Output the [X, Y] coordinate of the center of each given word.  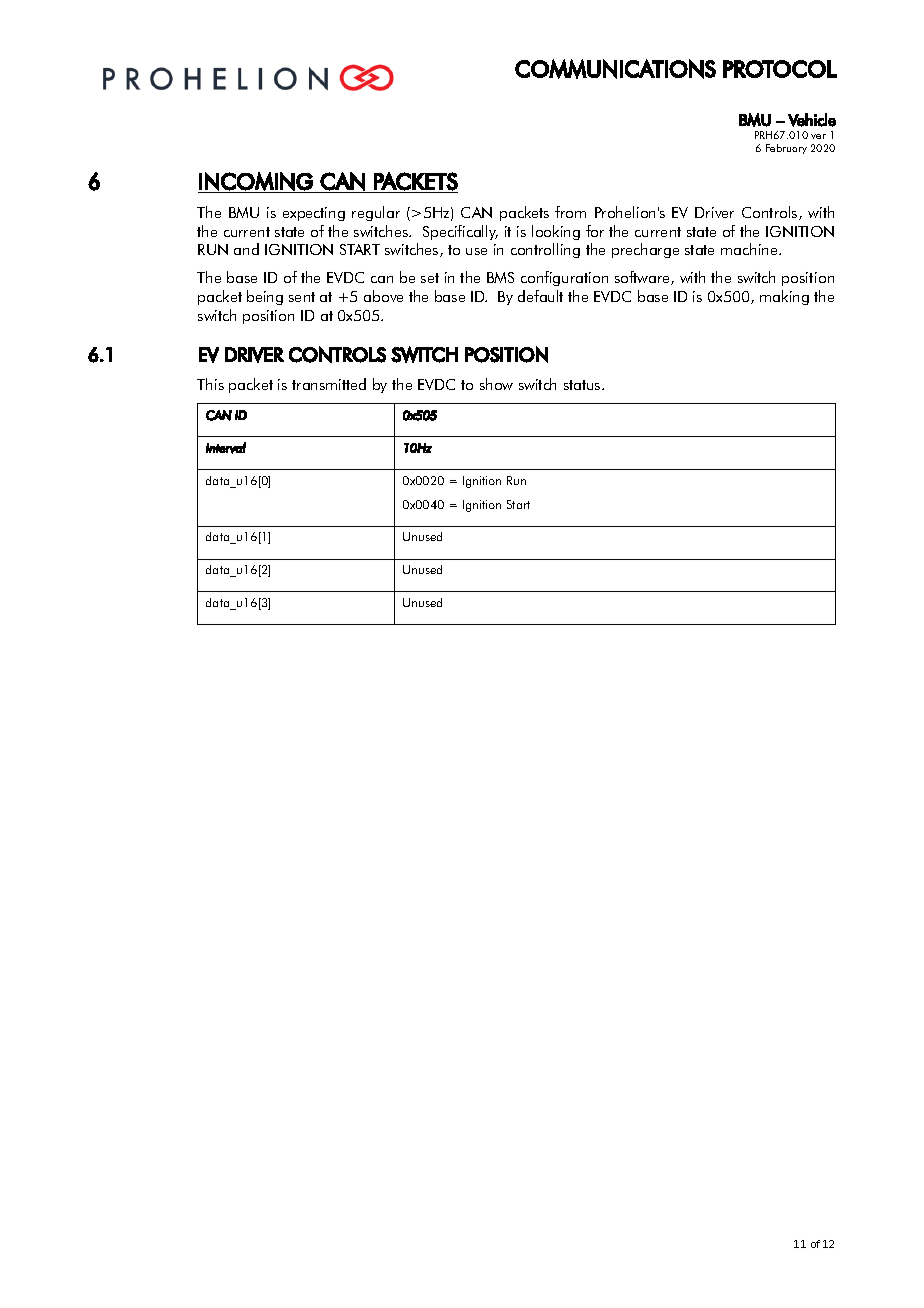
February [786, 149]
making [784, 297]
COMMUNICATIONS [615, 69]
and [246, 249]
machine [750, 249]
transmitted [329, 384]
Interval [226, 448]
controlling [545, 250]
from [570, 212]
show [496, 384]
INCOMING [256, 181]
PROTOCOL [780, 69]
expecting [314, 214]
